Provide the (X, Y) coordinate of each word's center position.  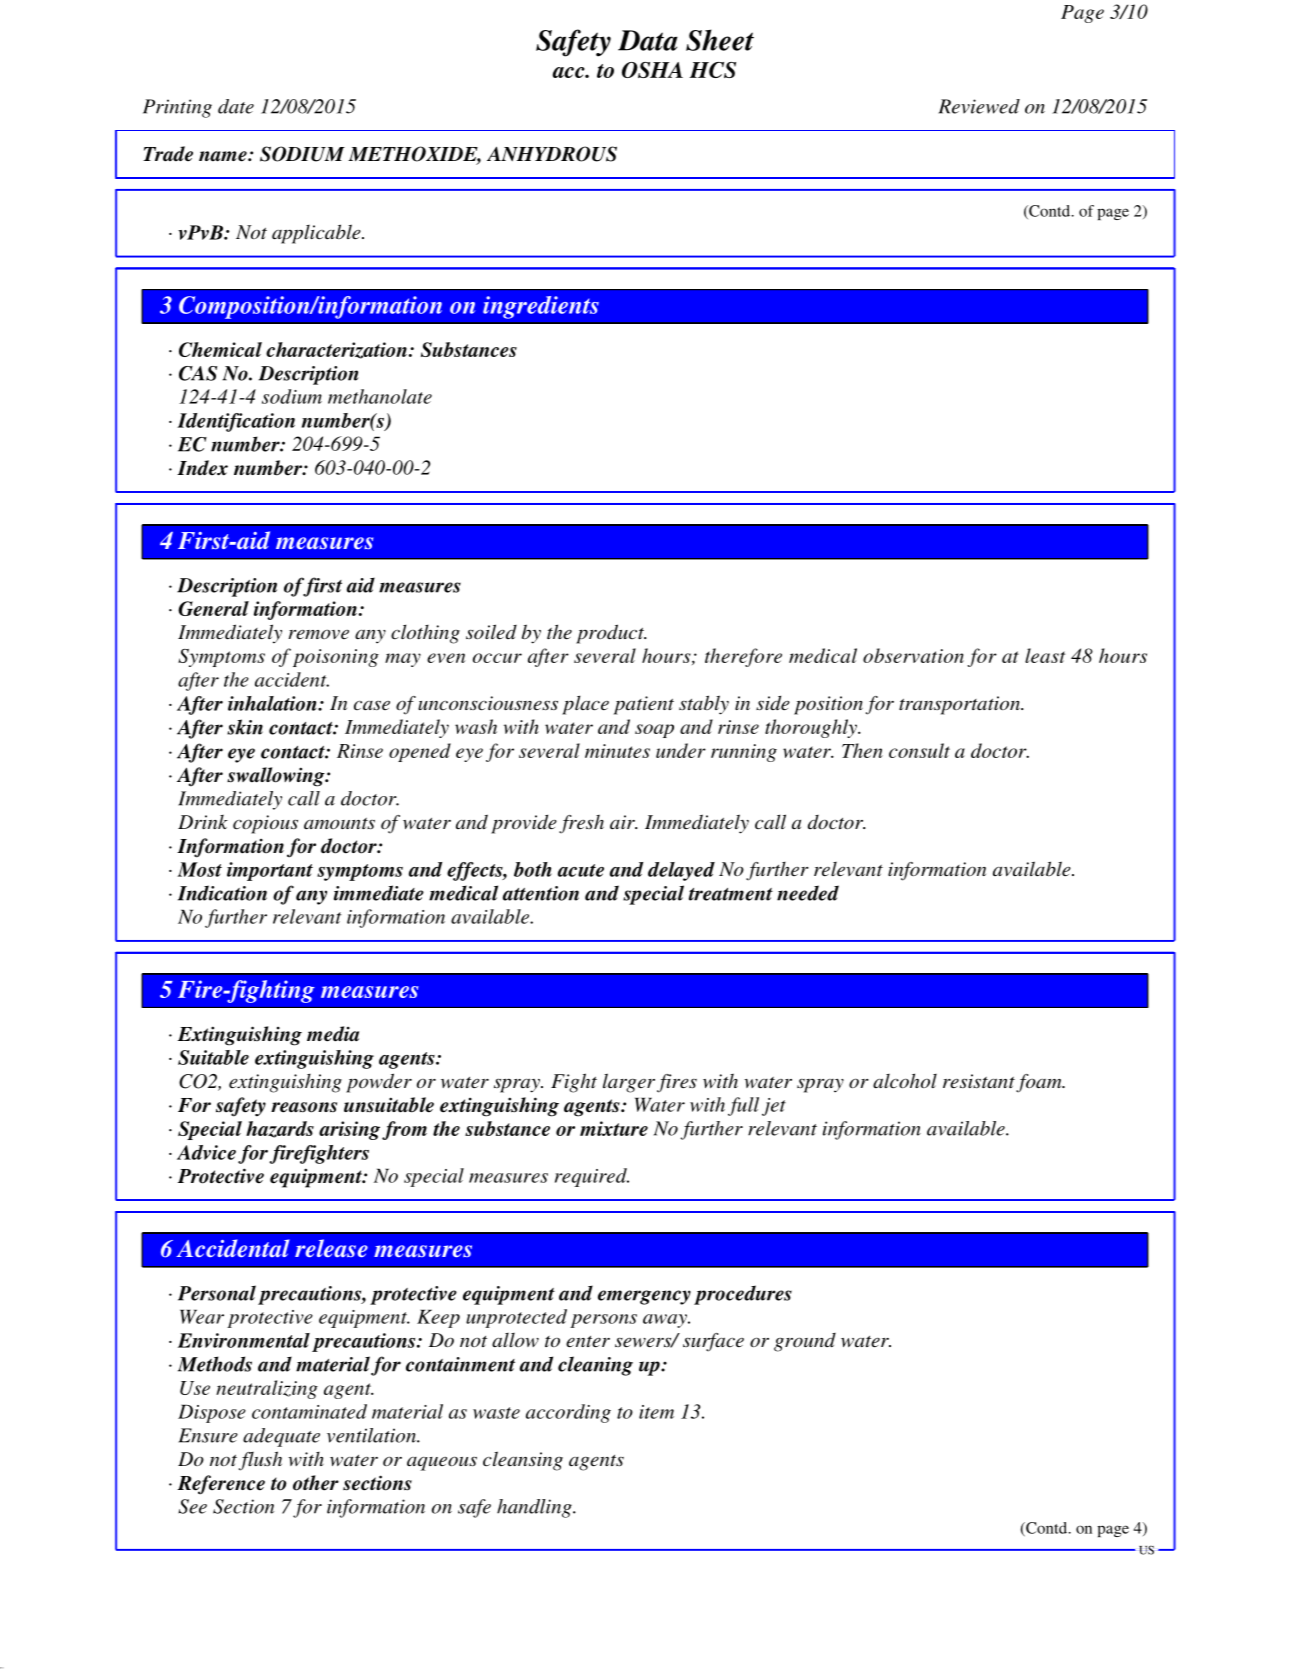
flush (260, 1461)
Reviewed (979, 106)
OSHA (652, 70)
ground (805, 1342)
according (568, 1413)
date (236, 106)
